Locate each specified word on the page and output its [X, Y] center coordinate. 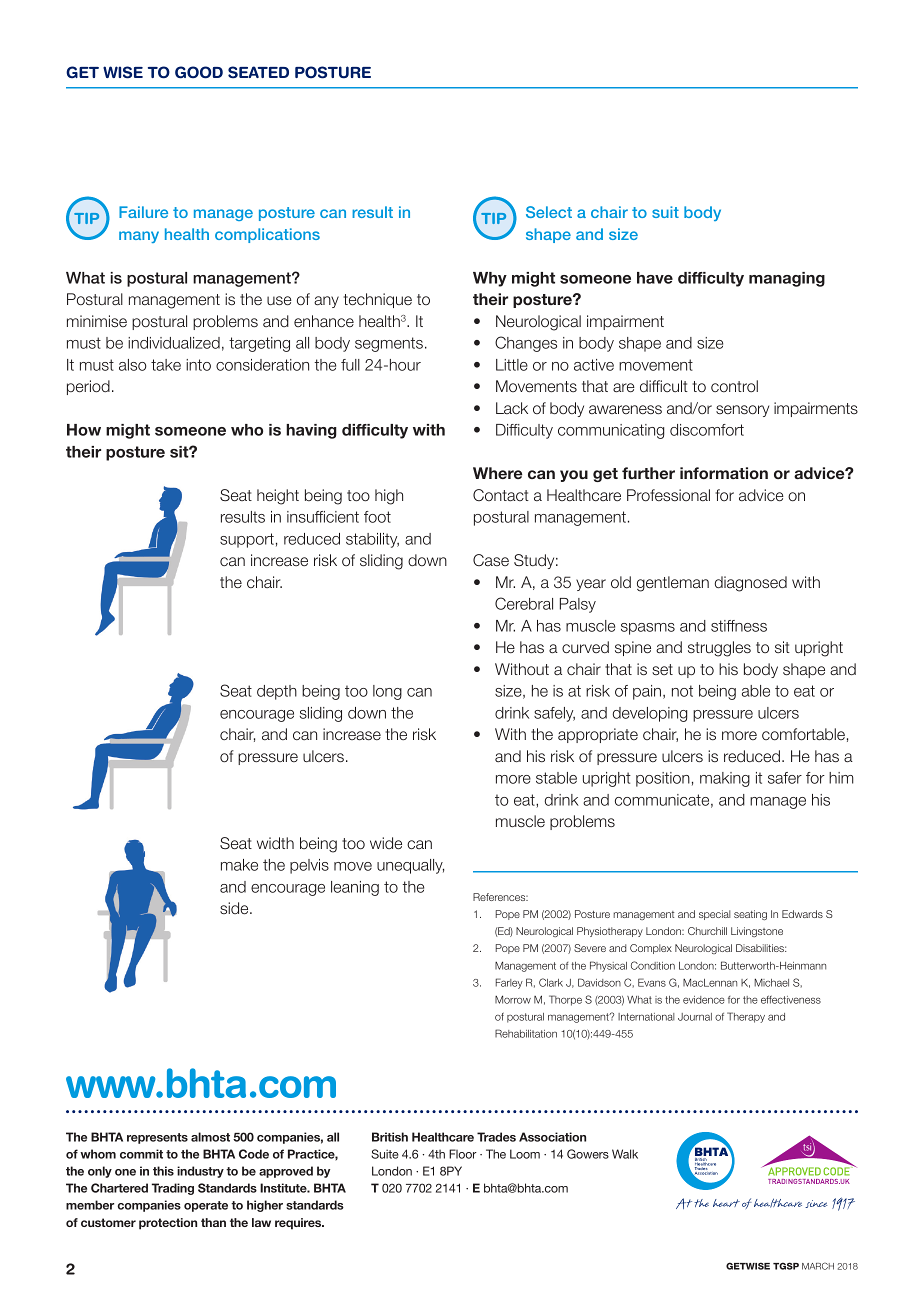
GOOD [199, 72]
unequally [410, 866]
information [724, 473]
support [247, 540]
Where [498, 473]
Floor [463, 1154]
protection [168, 1224]
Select [549, 212]
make [239, 865]
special [715, 915]
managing [787, 279]
